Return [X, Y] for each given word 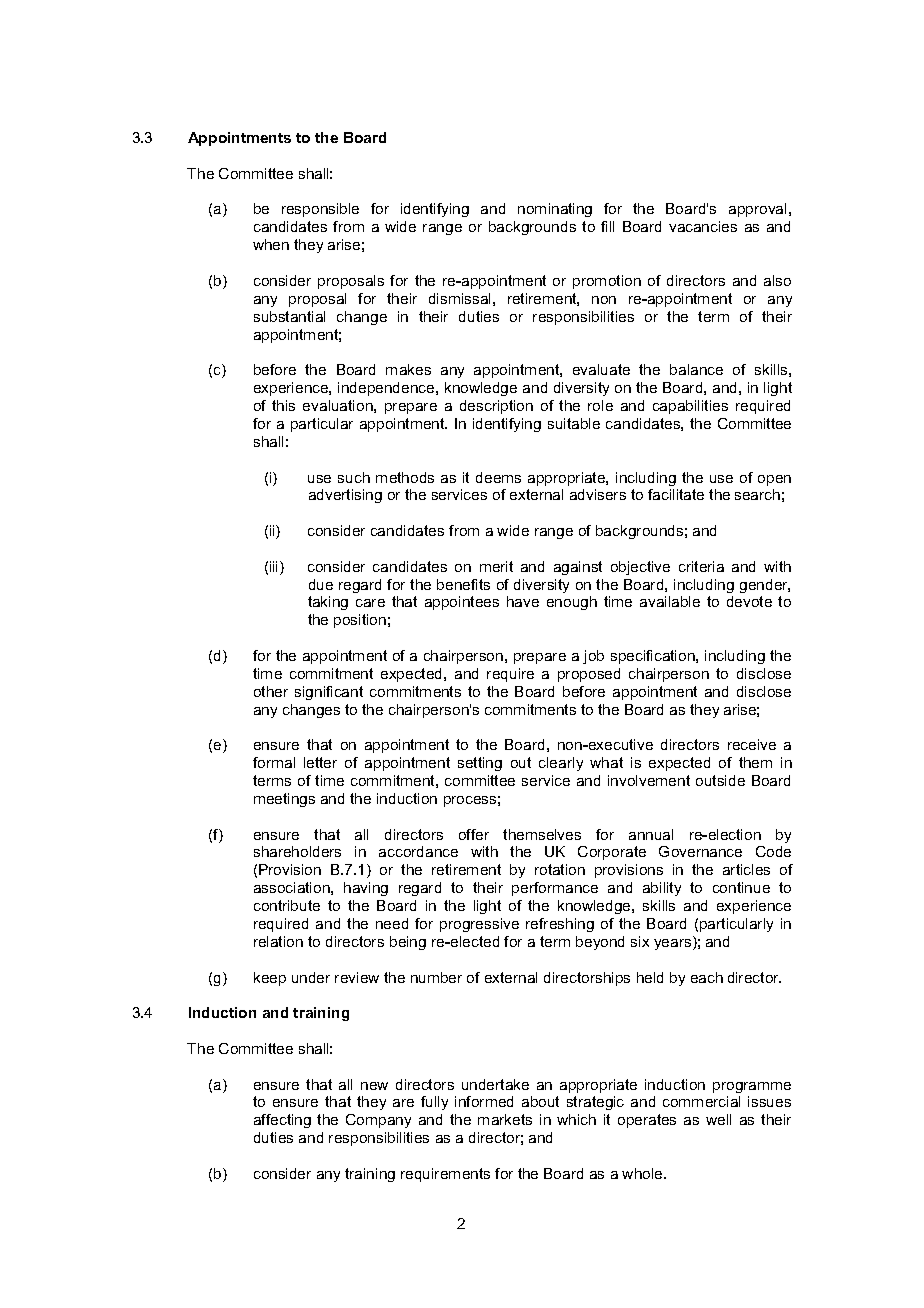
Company [378, 1121]
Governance [700, 851]
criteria [701, 566]
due [321, 584]
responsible [320, 210]
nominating [555, 210]
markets [505, 1119]
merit [496, 566]
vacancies [703, 226]
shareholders [297, 851]
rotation [560, 869]
